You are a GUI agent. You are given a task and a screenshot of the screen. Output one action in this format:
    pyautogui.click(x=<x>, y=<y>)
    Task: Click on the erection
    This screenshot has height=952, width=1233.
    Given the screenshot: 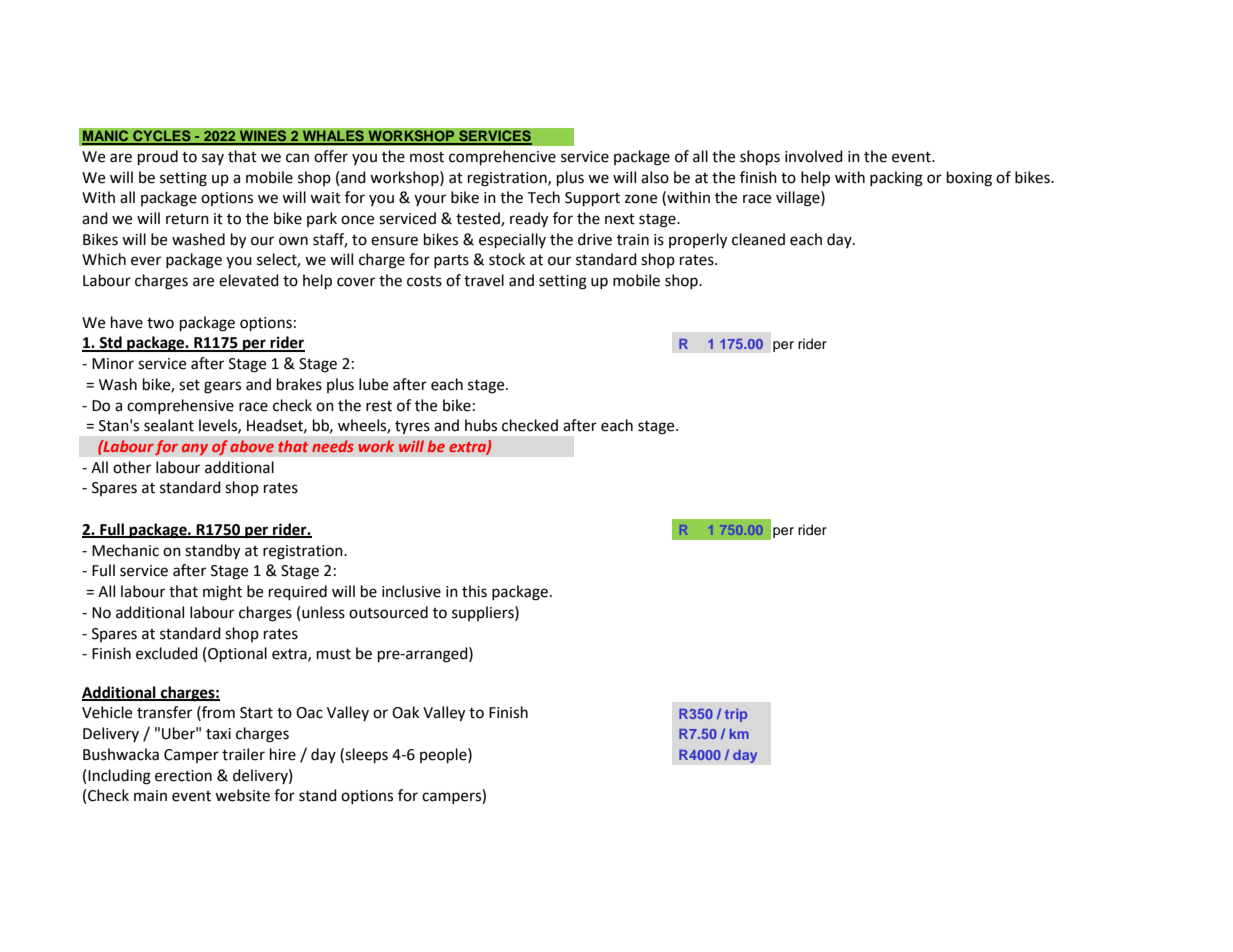 What is the action you would take?
    pyautogui.click(x=183, y=776)
